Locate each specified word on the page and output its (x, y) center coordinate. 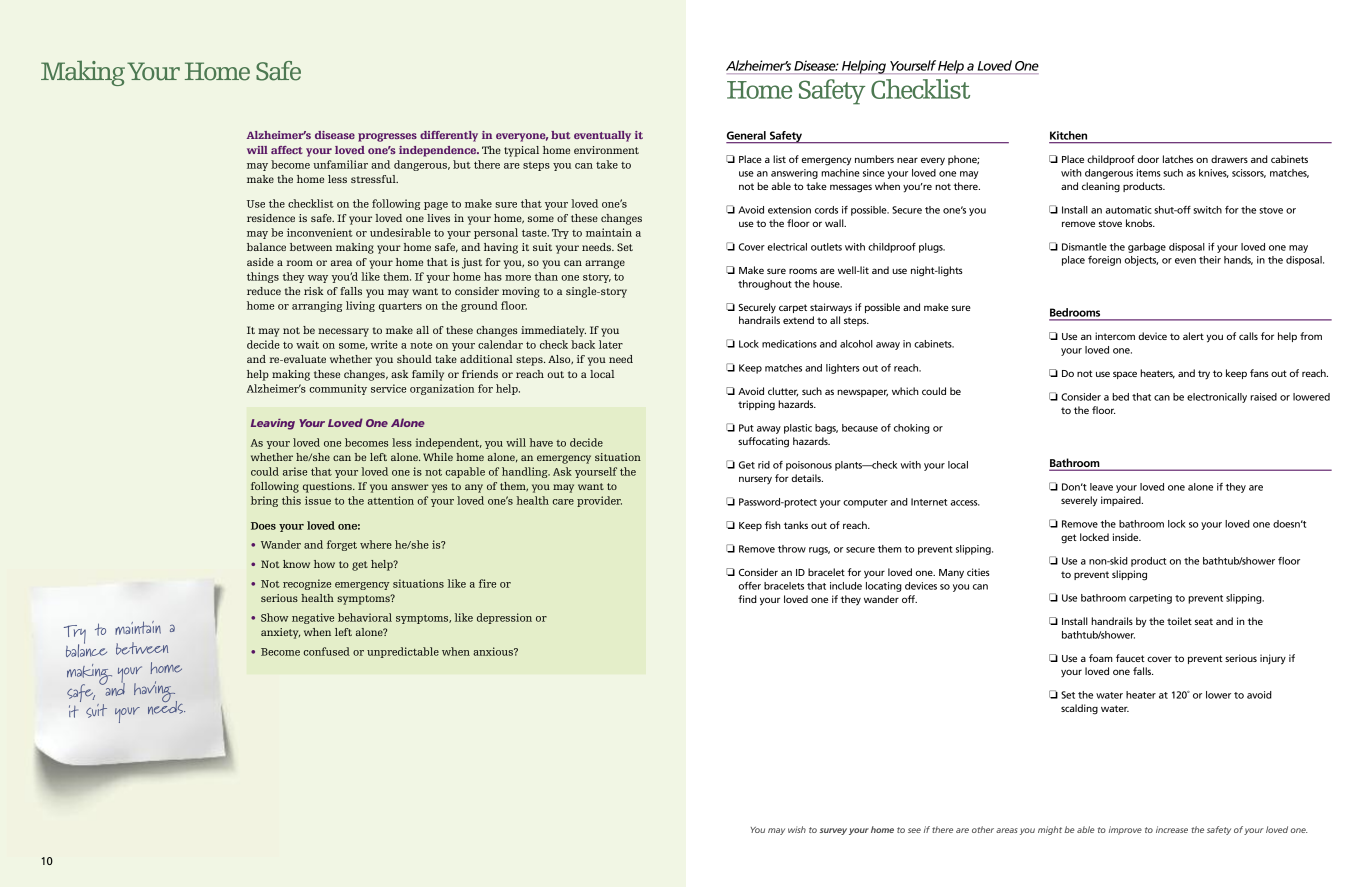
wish (797, 829)
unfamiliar (340, 164)
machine (840, 173)
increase (1172, 829)
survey (833, 831)
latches (1178, 159)
